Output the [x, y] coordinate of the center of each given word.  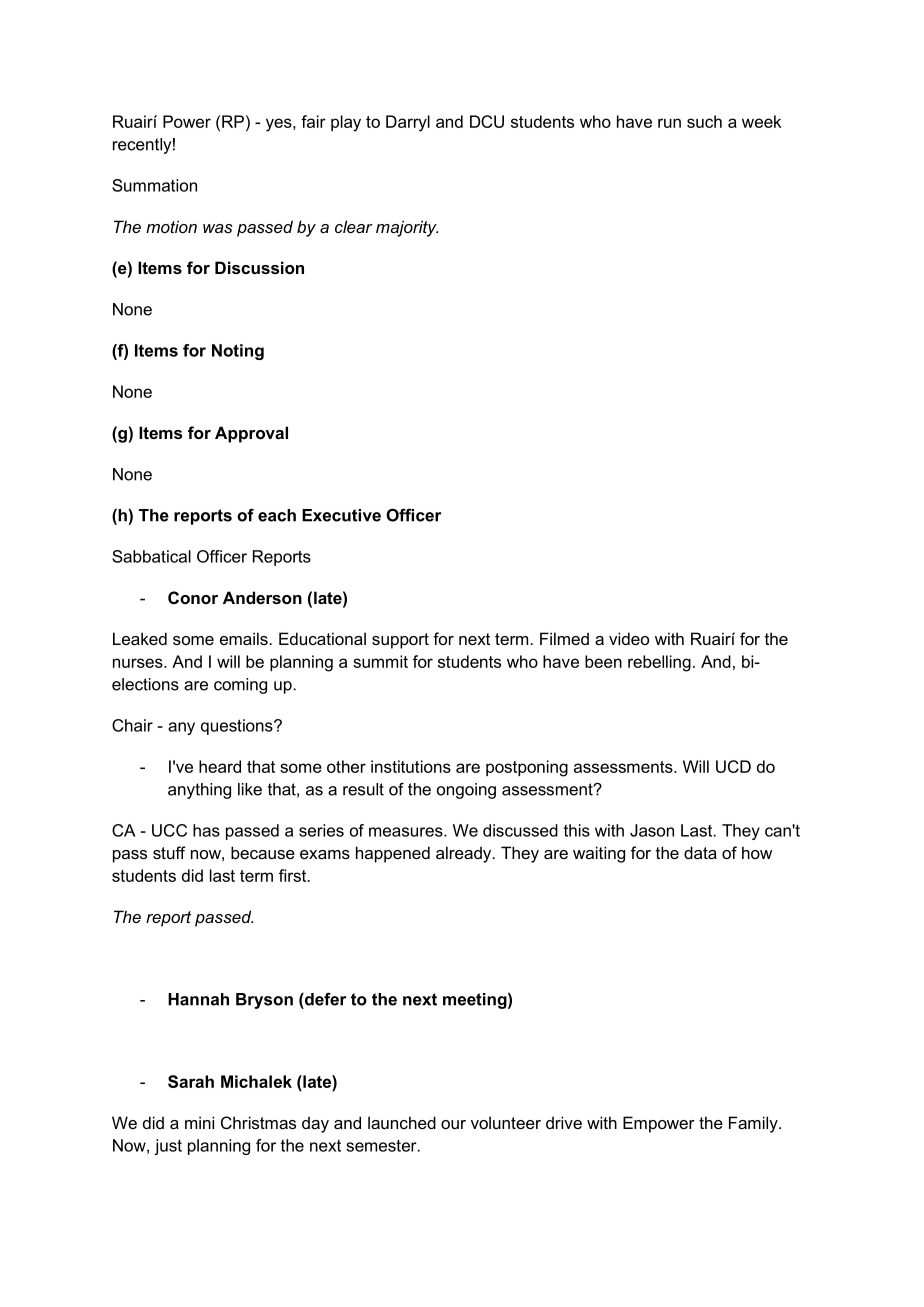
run [669, 123]
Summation [154, 185]
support [400, 641]
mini [199, 1122]
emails [244, 638]
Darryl [408, 123]
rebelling [659, 663]
